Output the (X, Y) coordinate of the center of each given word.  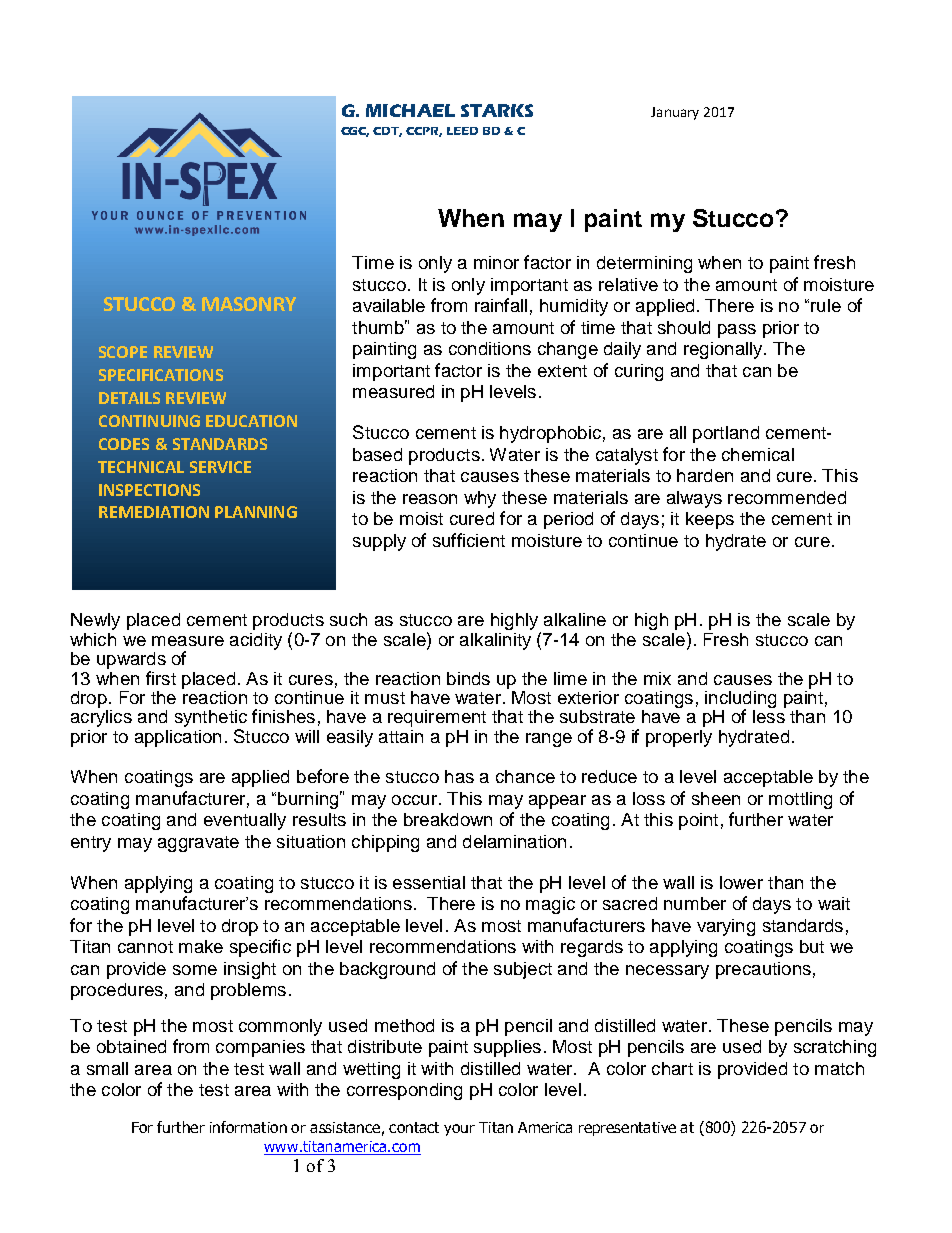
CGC (355, 132)
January (675, 113)
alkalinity (495, 641)
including (740, 701)
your (459, 1130)
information (248, 1127)
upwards (131, 662)
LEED (462, 131)
